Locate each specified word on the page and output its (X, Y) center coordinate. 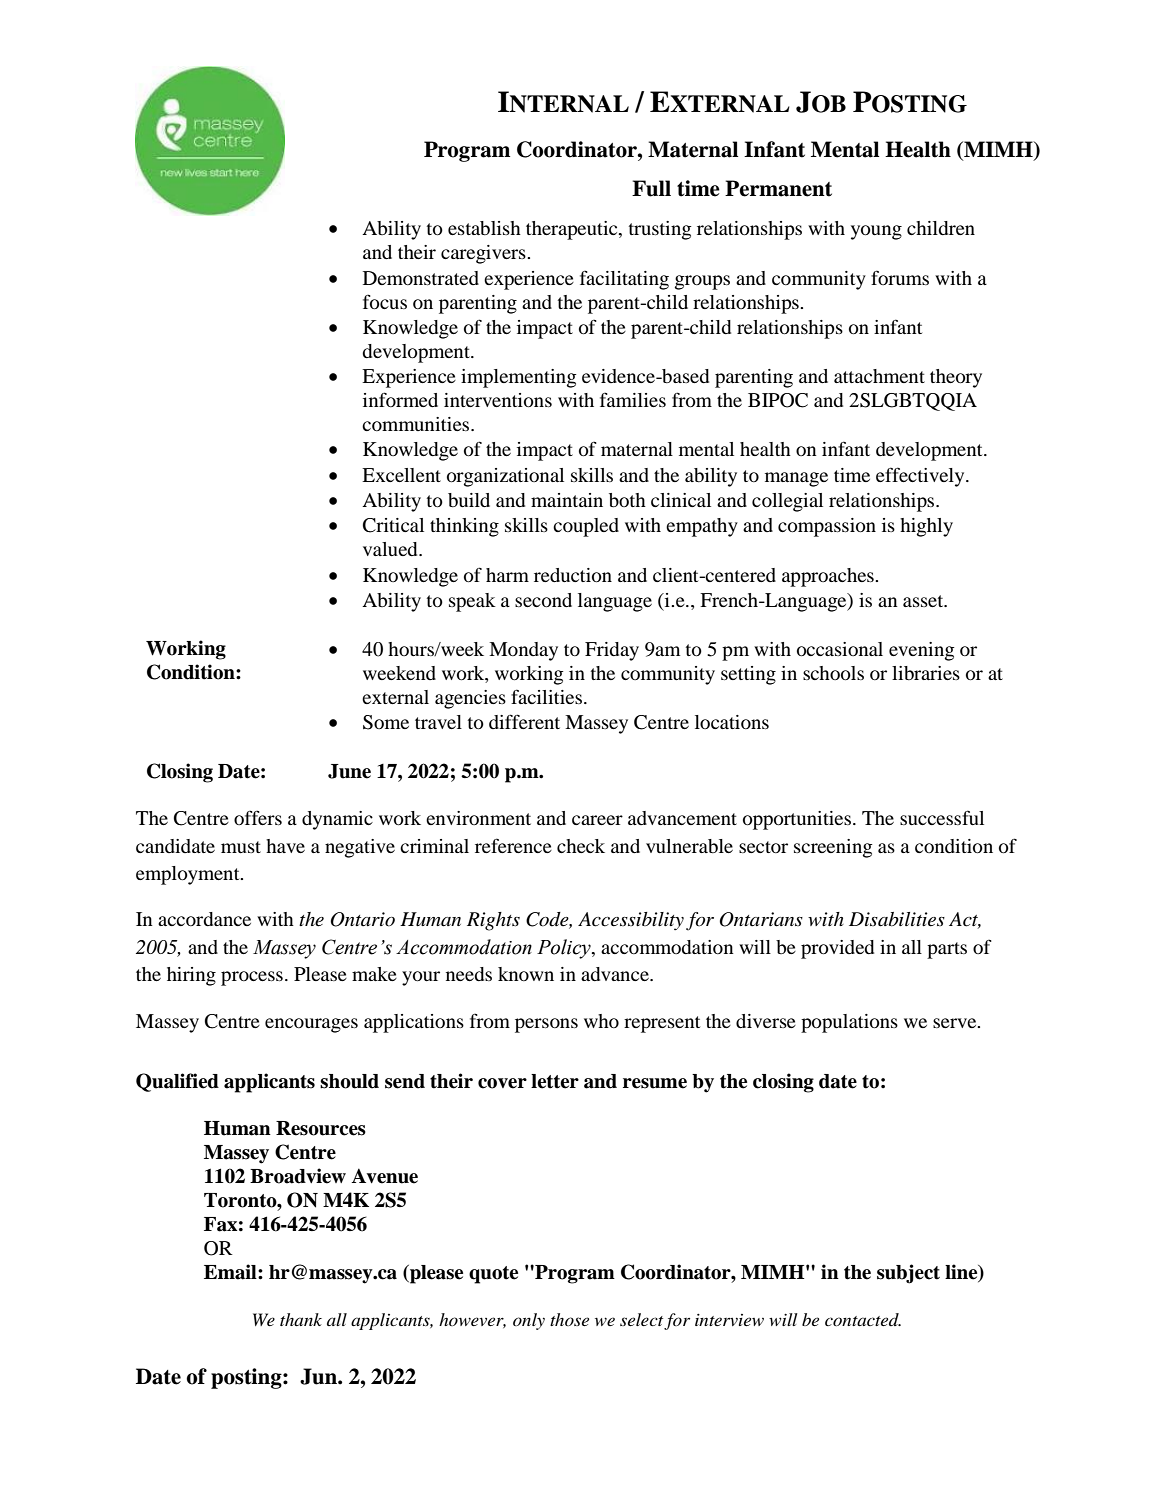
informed (400, 399)
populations (849, 1023)
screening (833, 848)
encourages (311, 1025)
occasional (840, 649)
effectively (921, 477)
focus (385, 301)
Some (386, 722)
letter (555, 1081)
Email (231, 1272)
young (876, 232)
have (285, 846)
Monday (523, 651)
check (581, 846)
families (633, 399)
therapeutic (573, 230)
